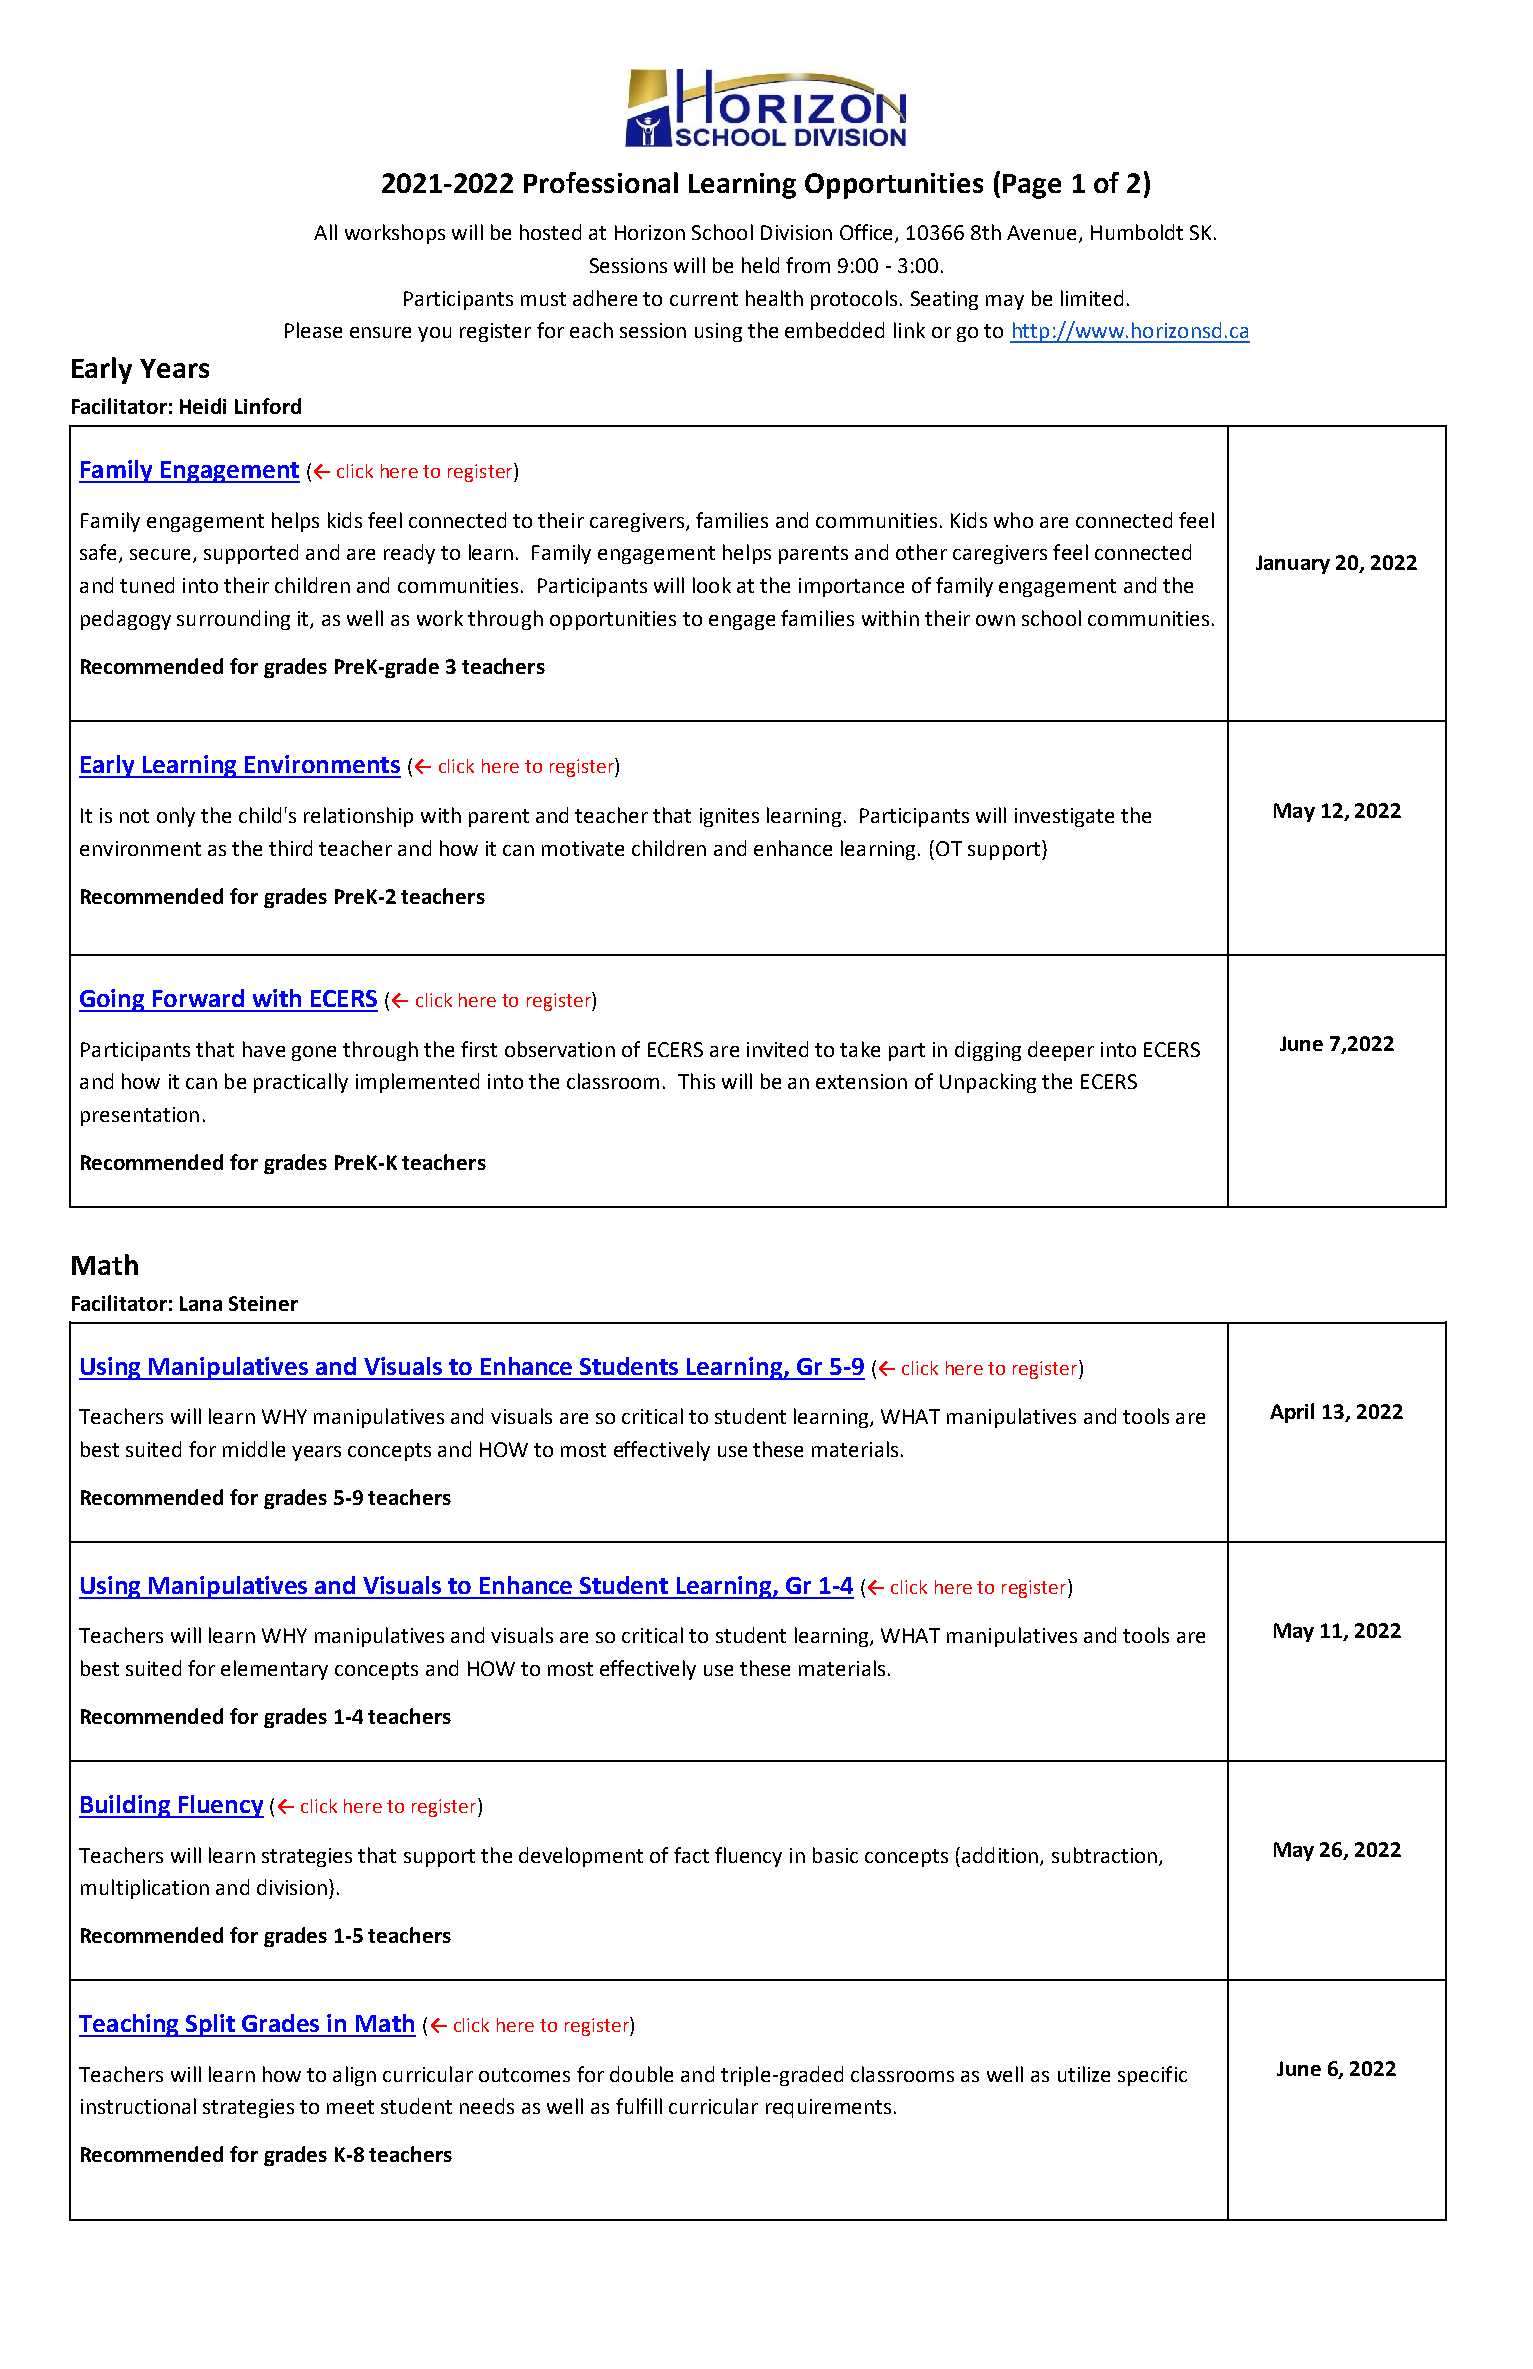  Describe the element at coordinates (729, 817) in the screenshot. I see `ignites` at that location.
